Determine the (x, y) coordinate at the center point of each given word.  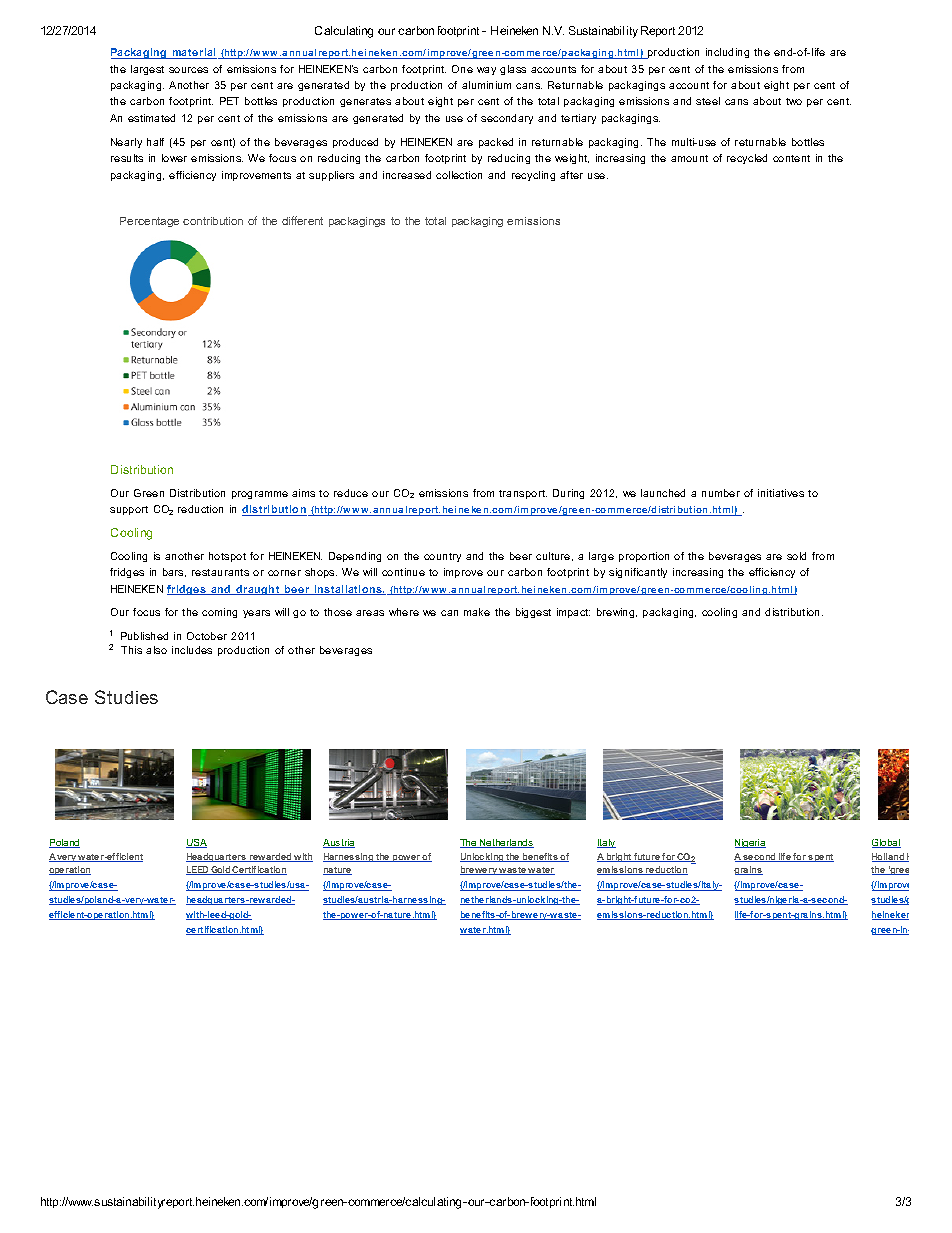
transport (523, 494)
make (477, 612)
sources (188, 70)
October (207, 636)
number (721, 493)
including (727, 53)
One (462, 69)
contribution (213, 221)
